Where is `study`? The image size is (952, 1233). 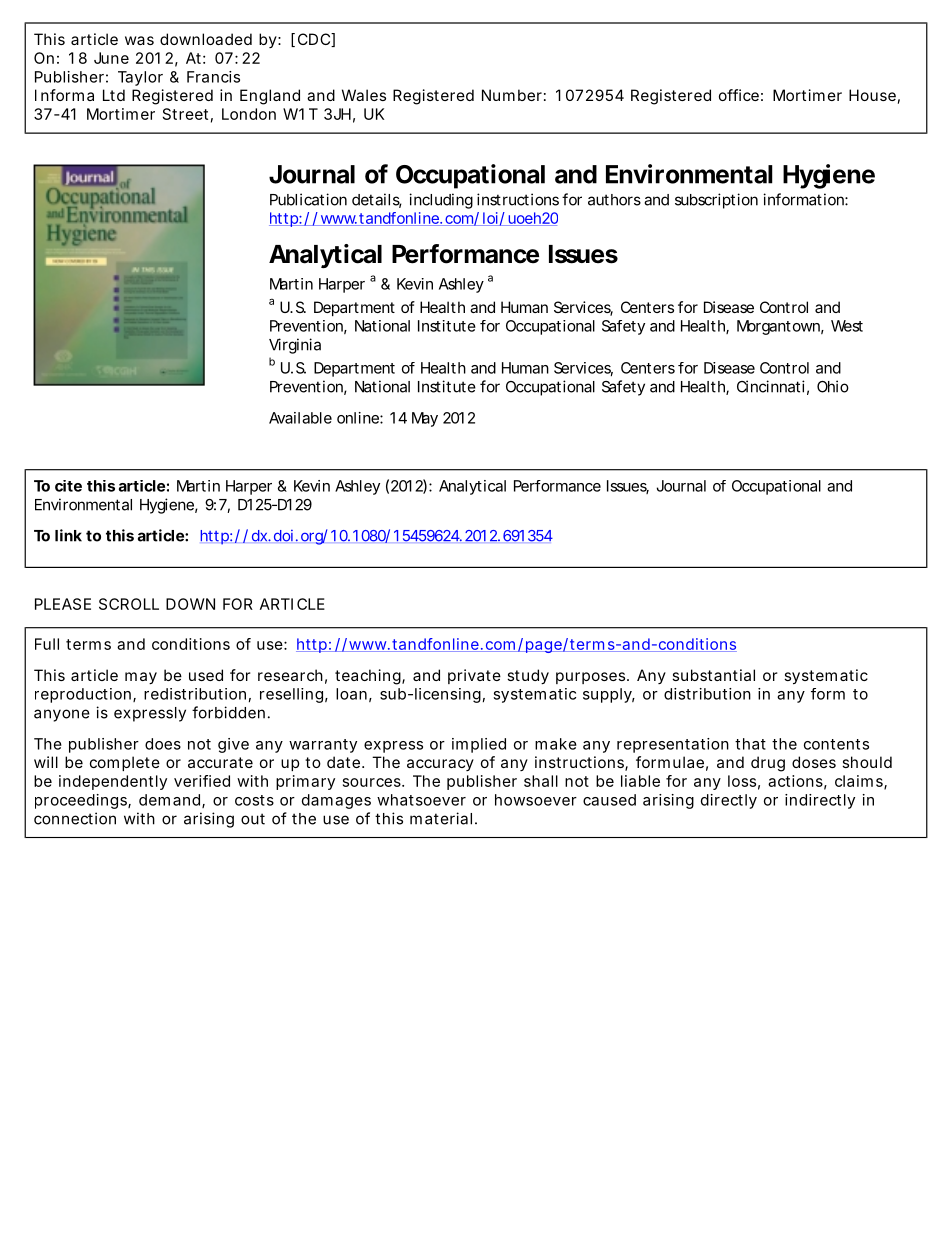 study is located at coordinates (528, 677).
